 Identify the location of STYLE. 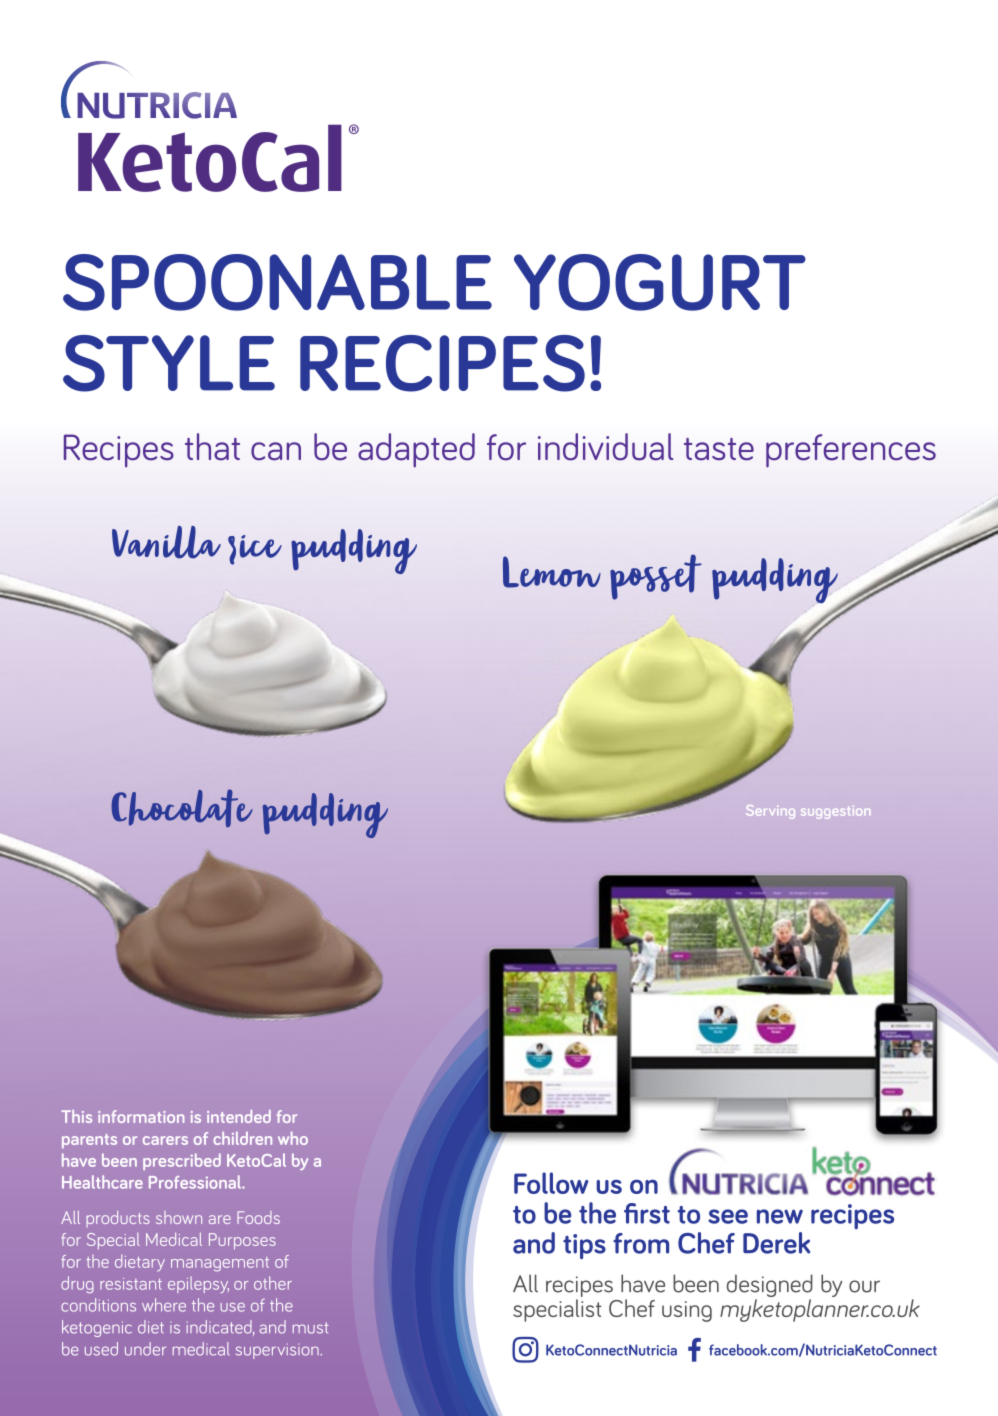
(169, 363).
